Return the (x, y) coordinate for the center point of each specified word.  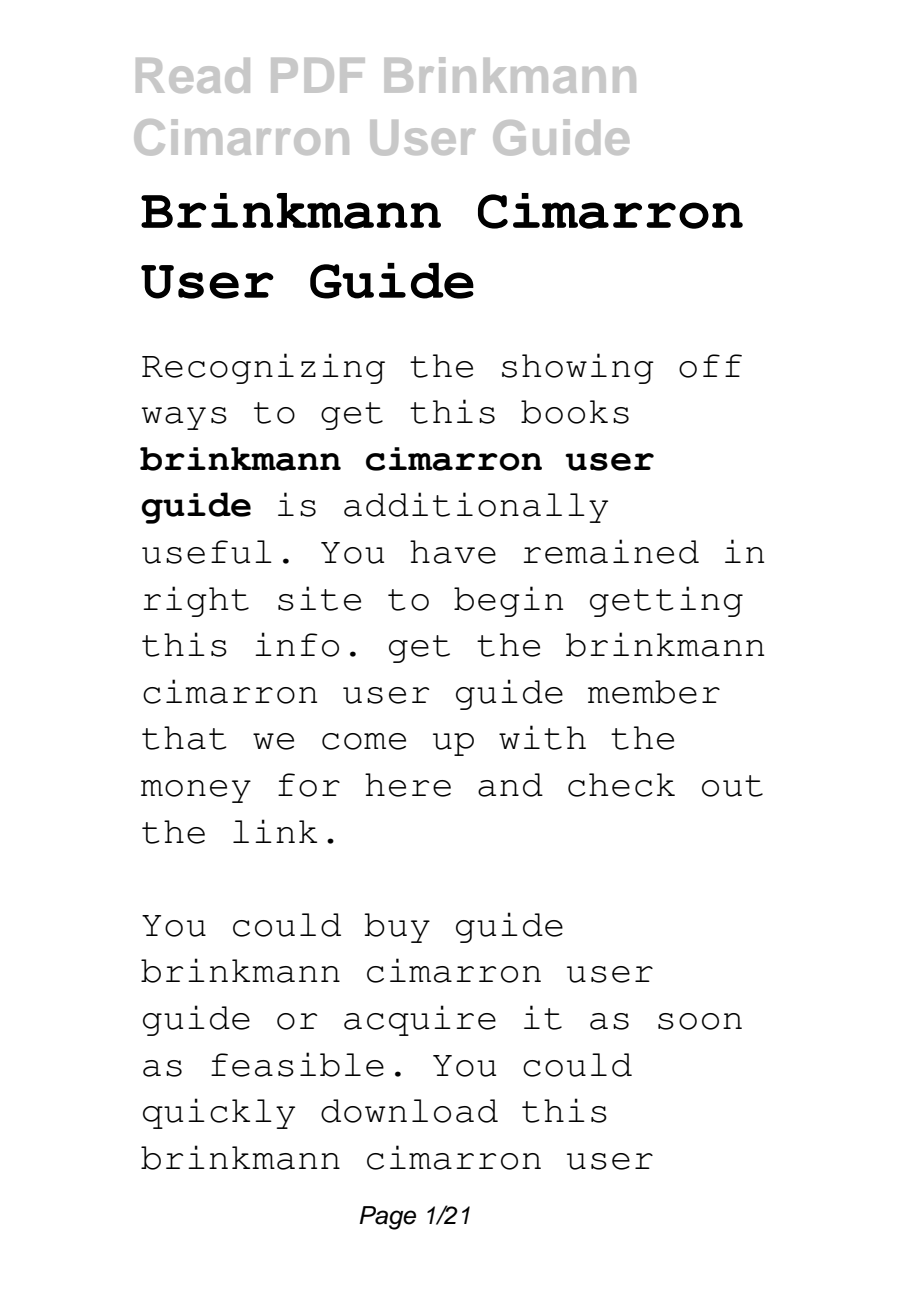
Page (387, 1218)
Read (193, 75)
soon (700, 1021)
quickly (219, 1113)
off (710, 366)
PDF (318, 75)
